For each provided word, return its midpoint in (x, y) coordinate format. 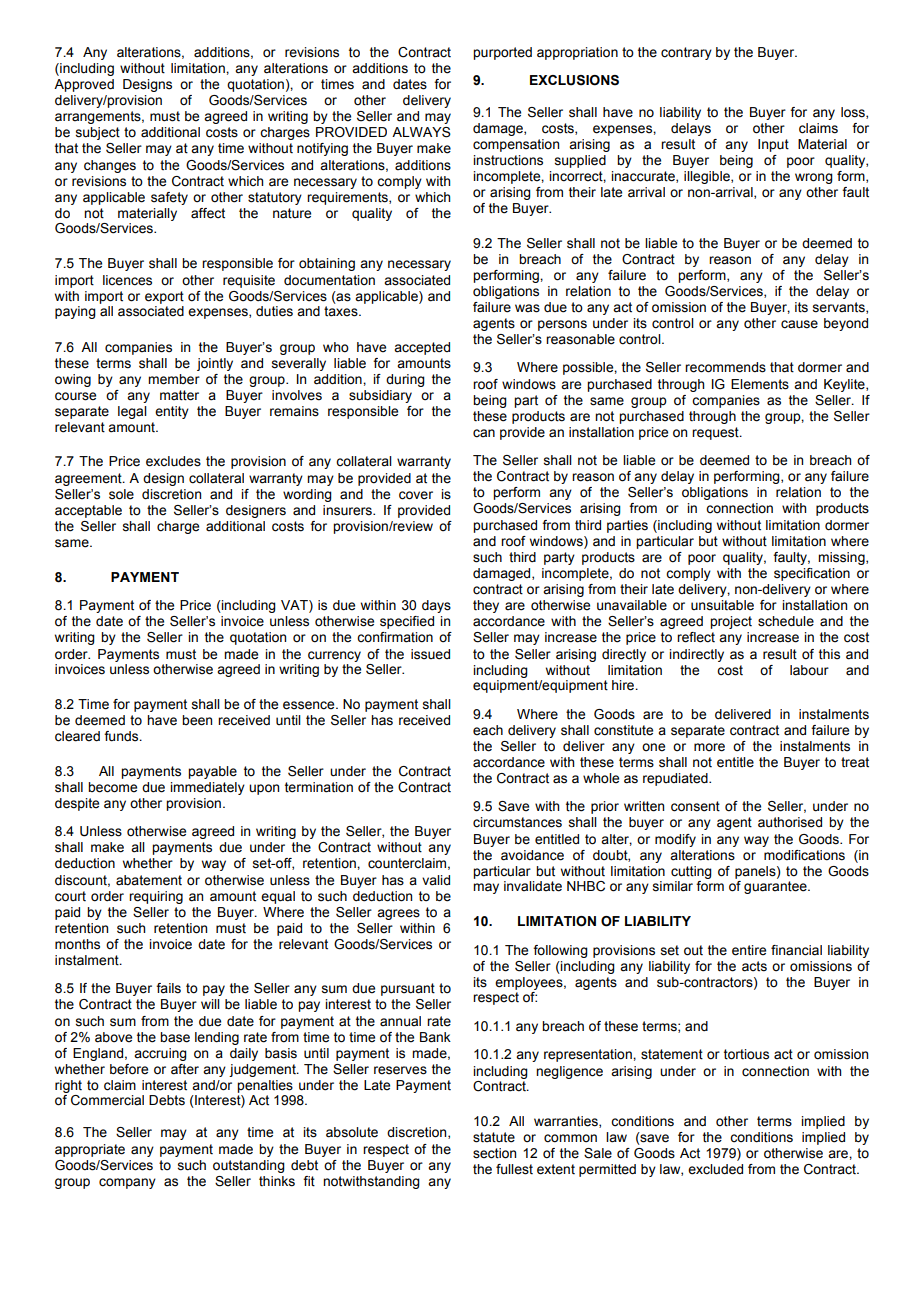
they (486, 606)
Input (773, 145)
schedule (786, 621)
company (127, 1183)
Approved (84, 85)
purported (502, 53)
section (494, 1153)
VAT (295, 606)
